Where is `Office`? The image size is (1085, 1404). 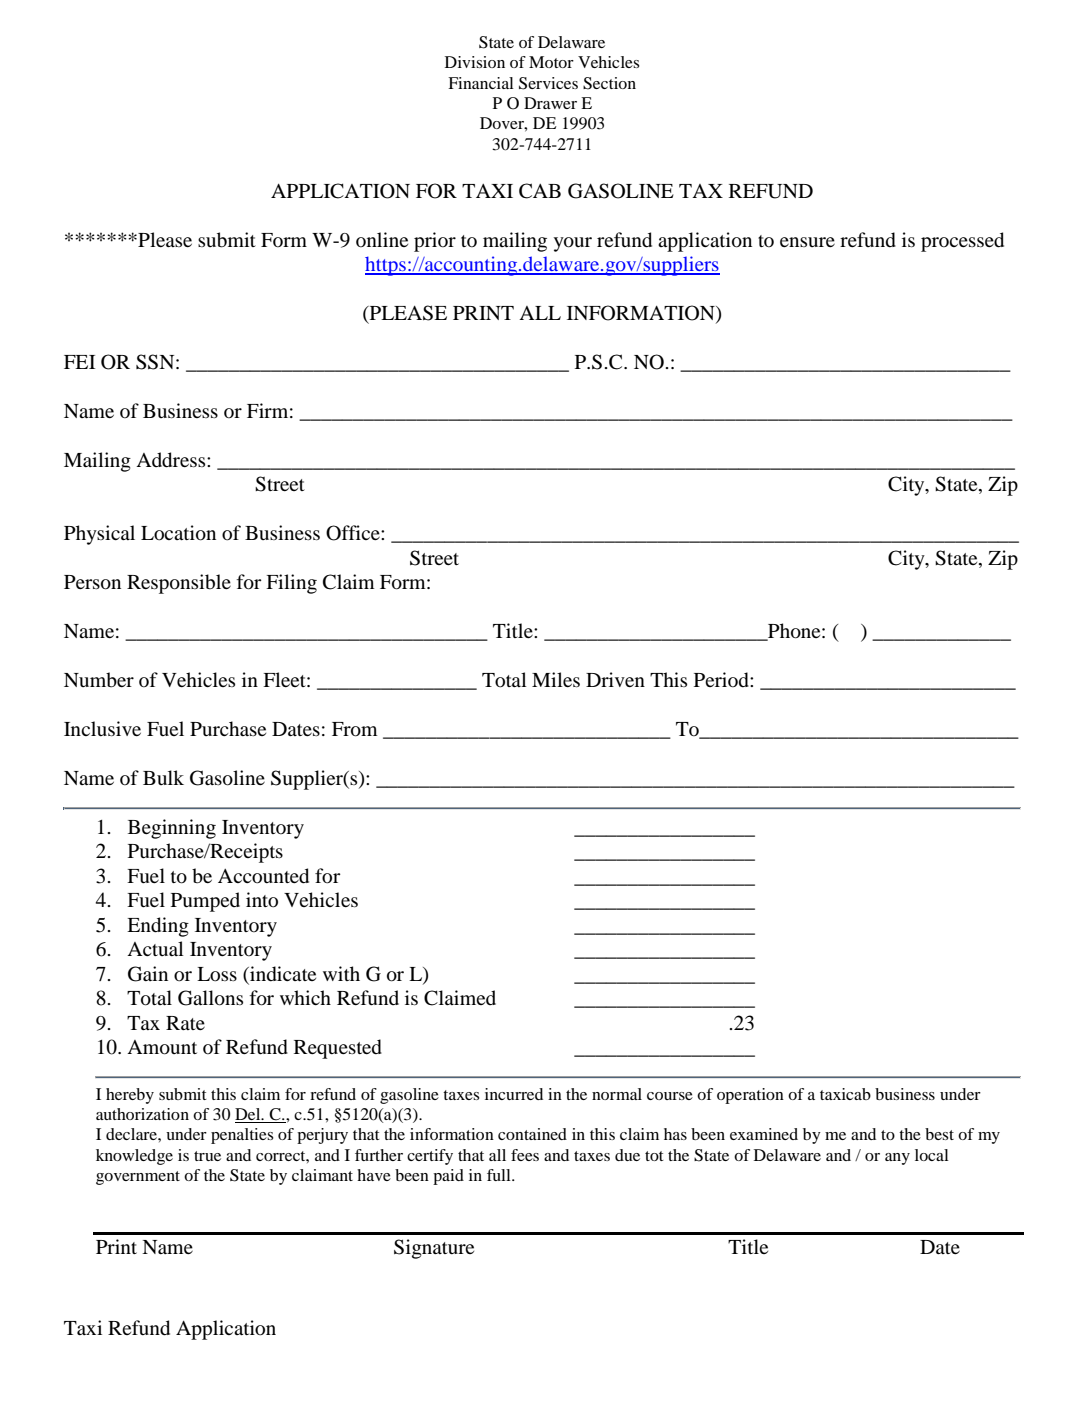 Office is located at coordinates (354, 533).
